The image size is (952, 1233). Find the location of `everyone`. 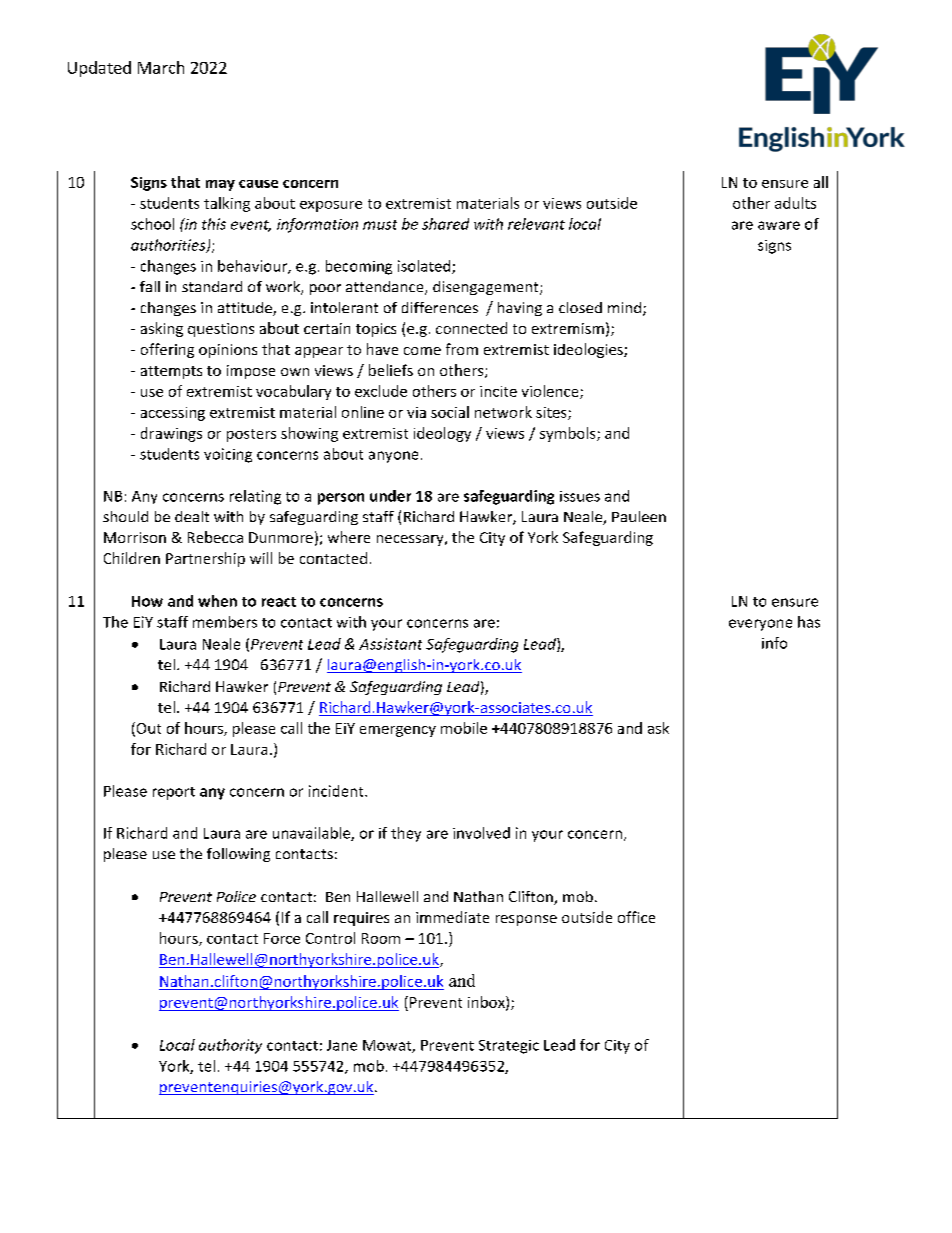

everyone is located at coordinates (760, 625).
